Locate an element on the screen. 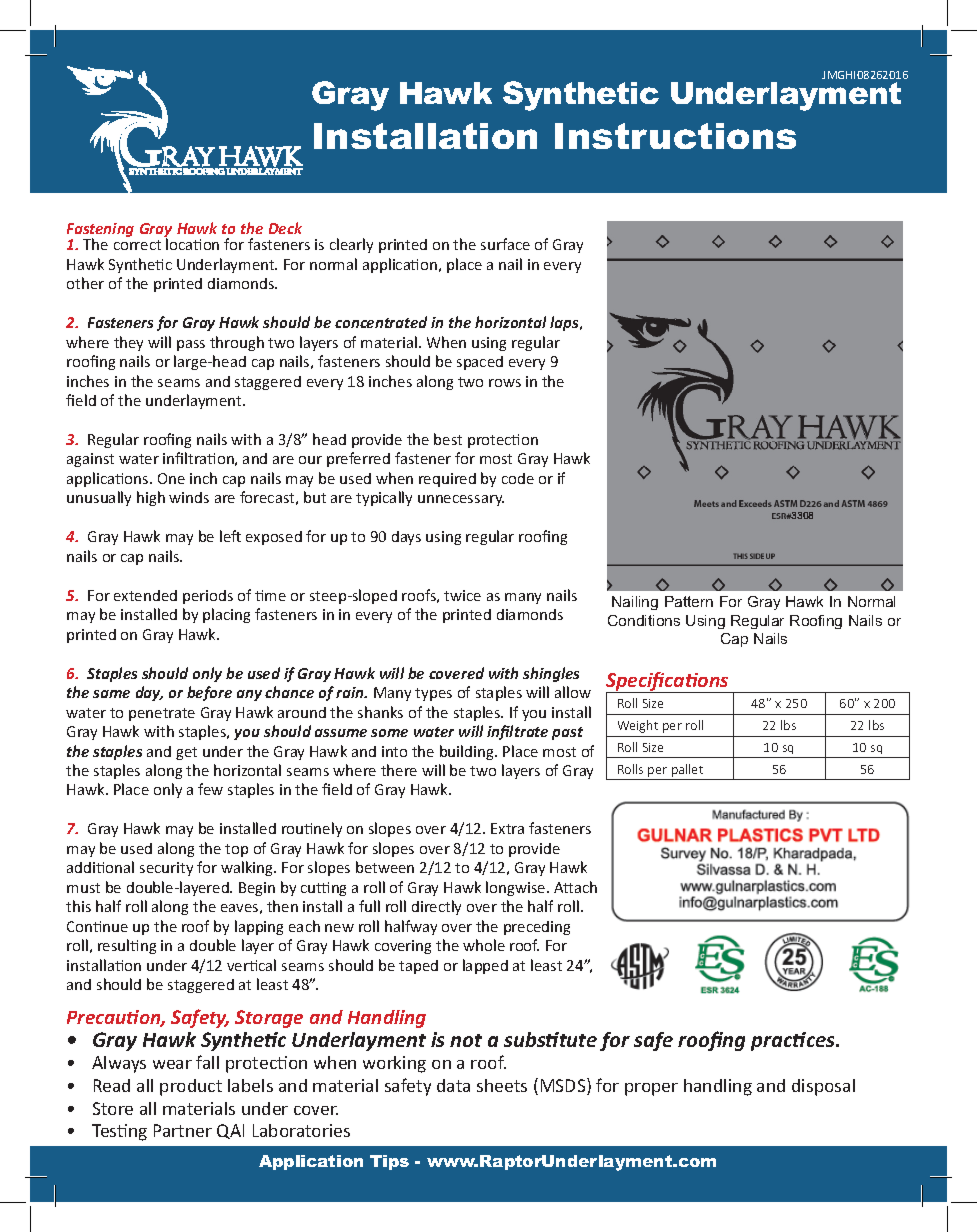 This screenshot has height=1232, width=977. required is located at coordinates (447, 480).
